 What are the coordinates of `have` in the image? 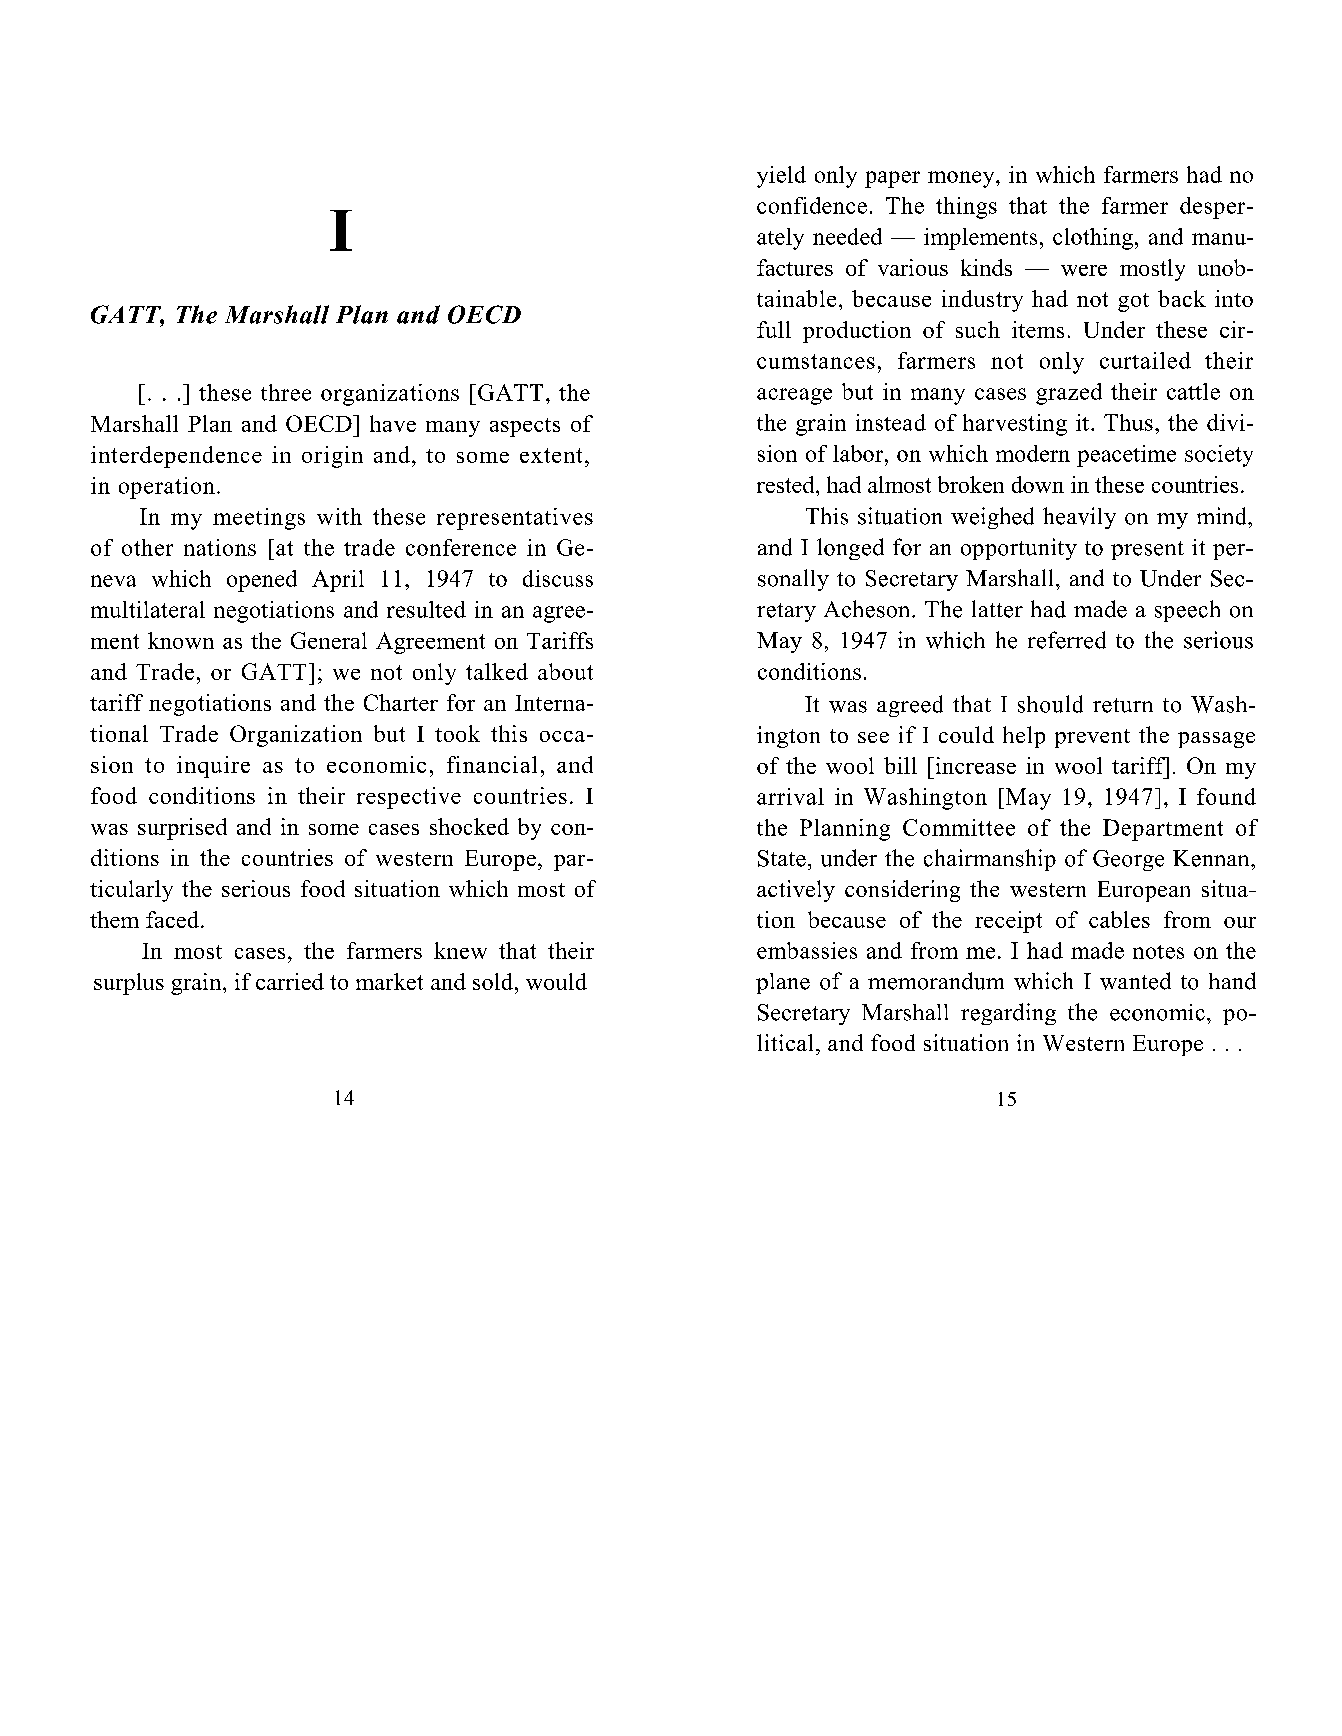 It's located at (393, 423).
